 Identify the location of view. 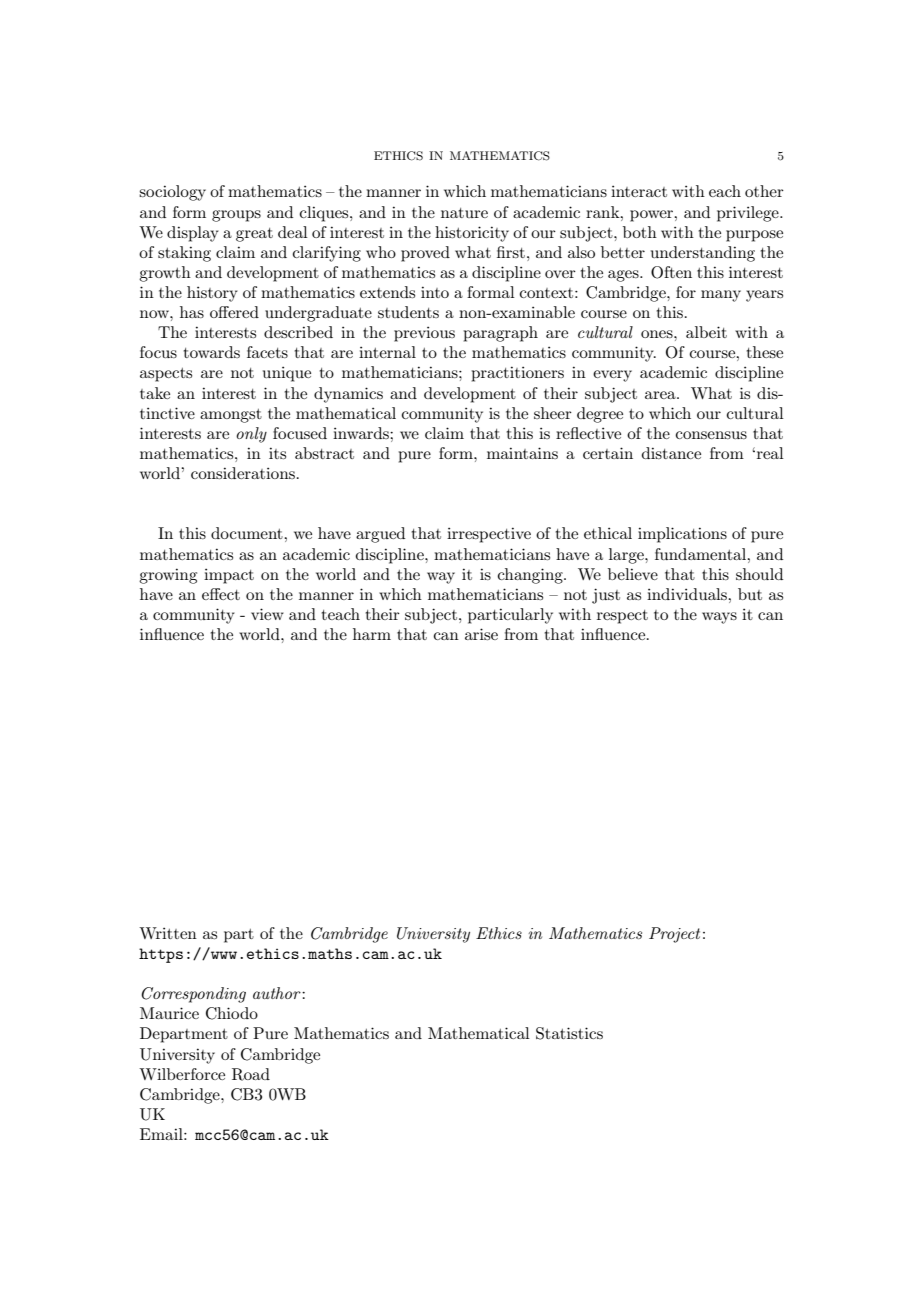
(267, 614).
